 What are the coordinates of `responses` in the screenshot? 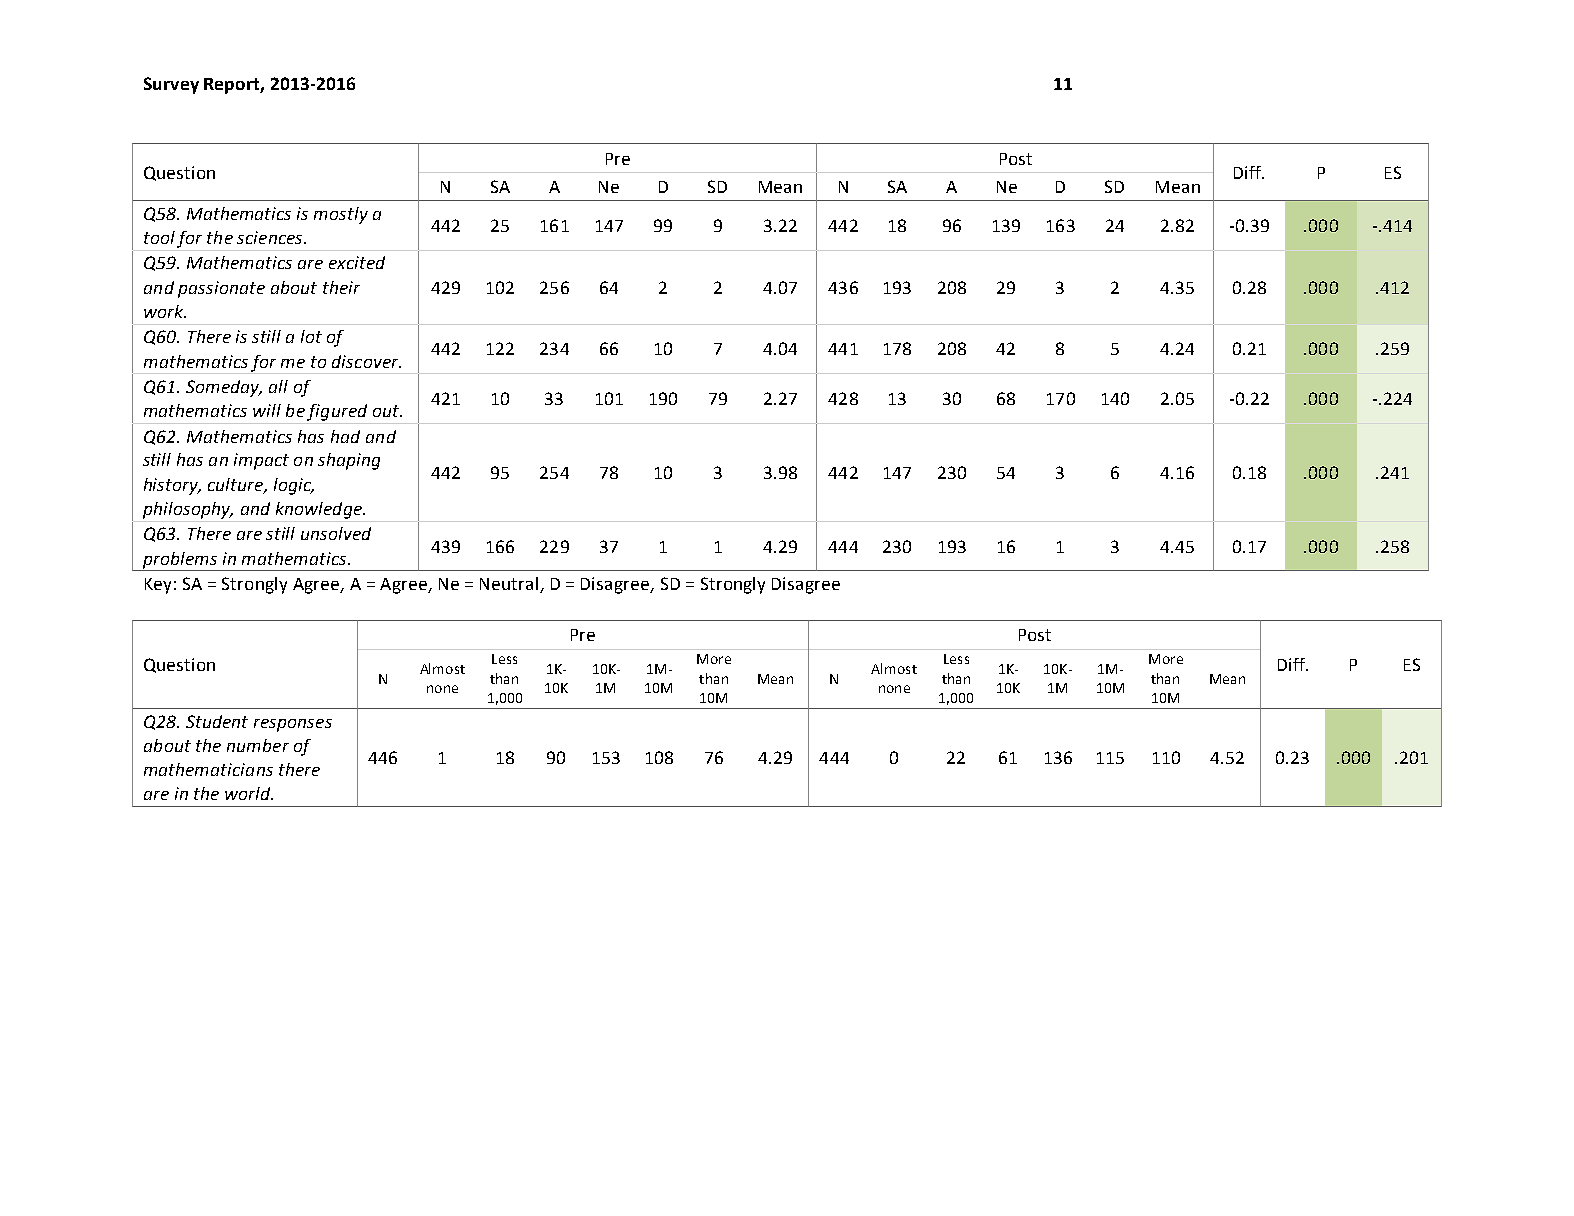 It's located at (293, 725).
